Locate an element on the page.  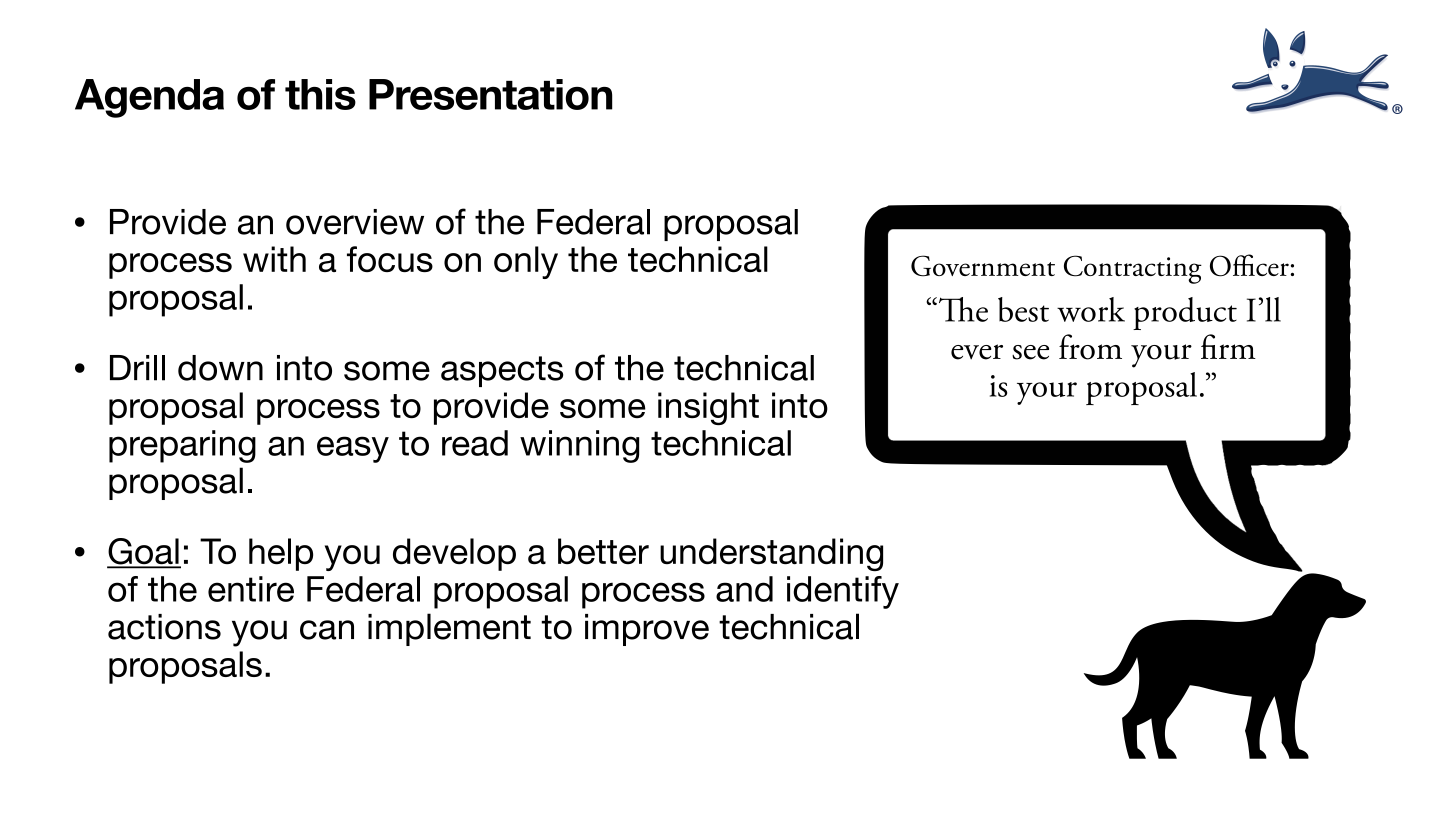
down is located at coordinates (220, 368).
